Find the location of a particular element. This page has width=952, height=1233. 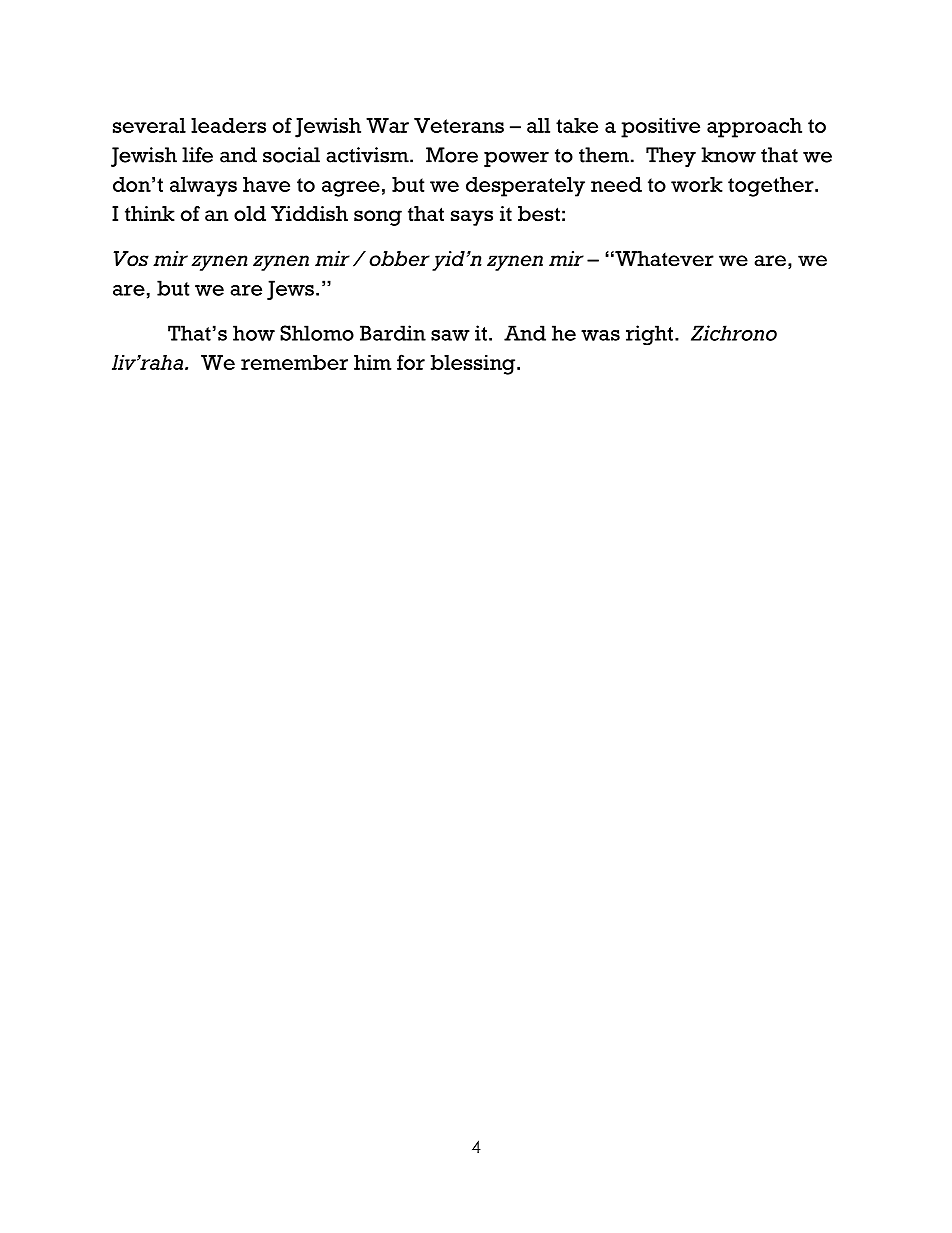

positive is located at coordinates (660, 128).
